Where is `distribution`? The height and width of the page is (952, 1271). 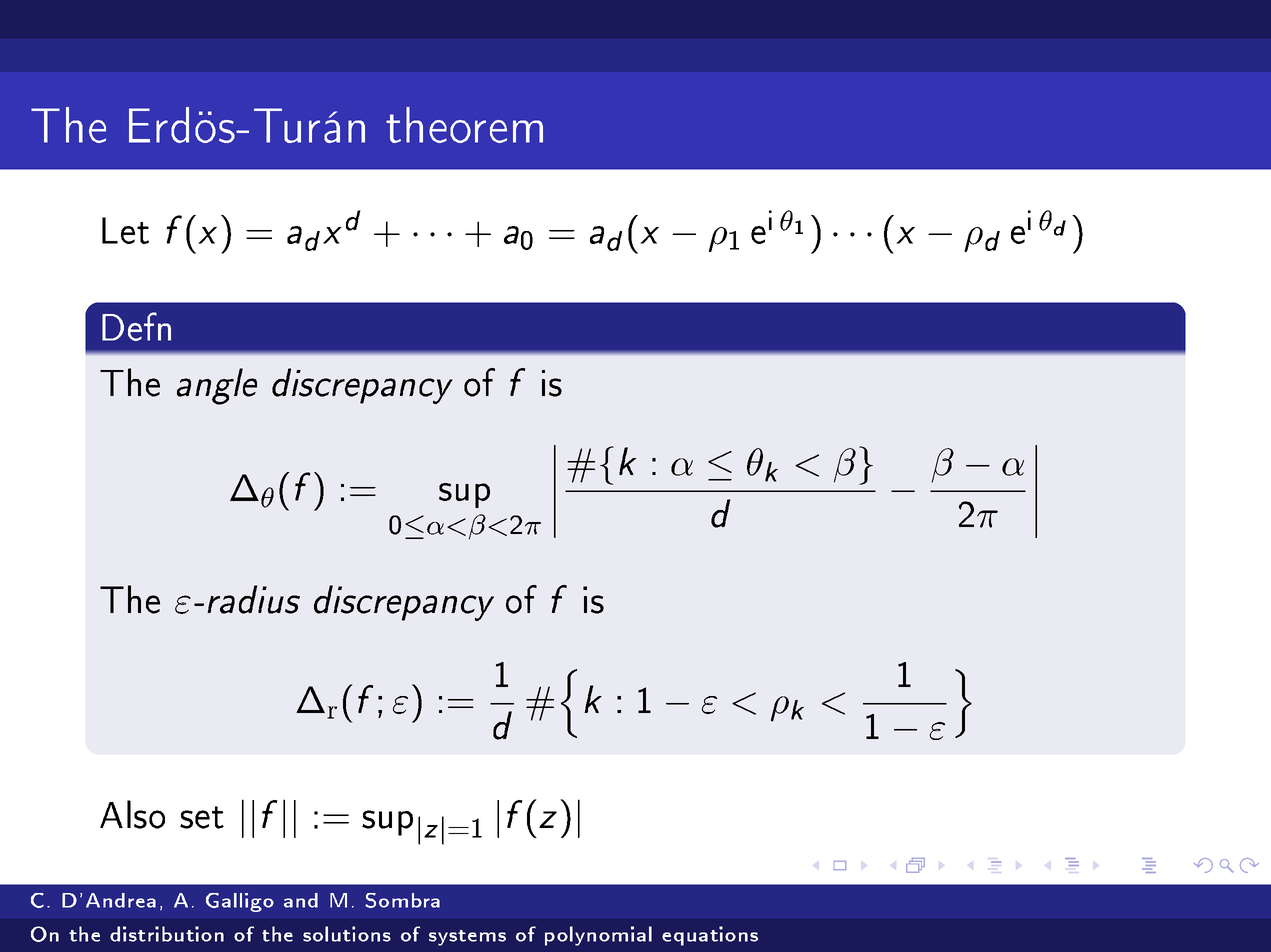 distribution is located at coordinates (167, 934).
